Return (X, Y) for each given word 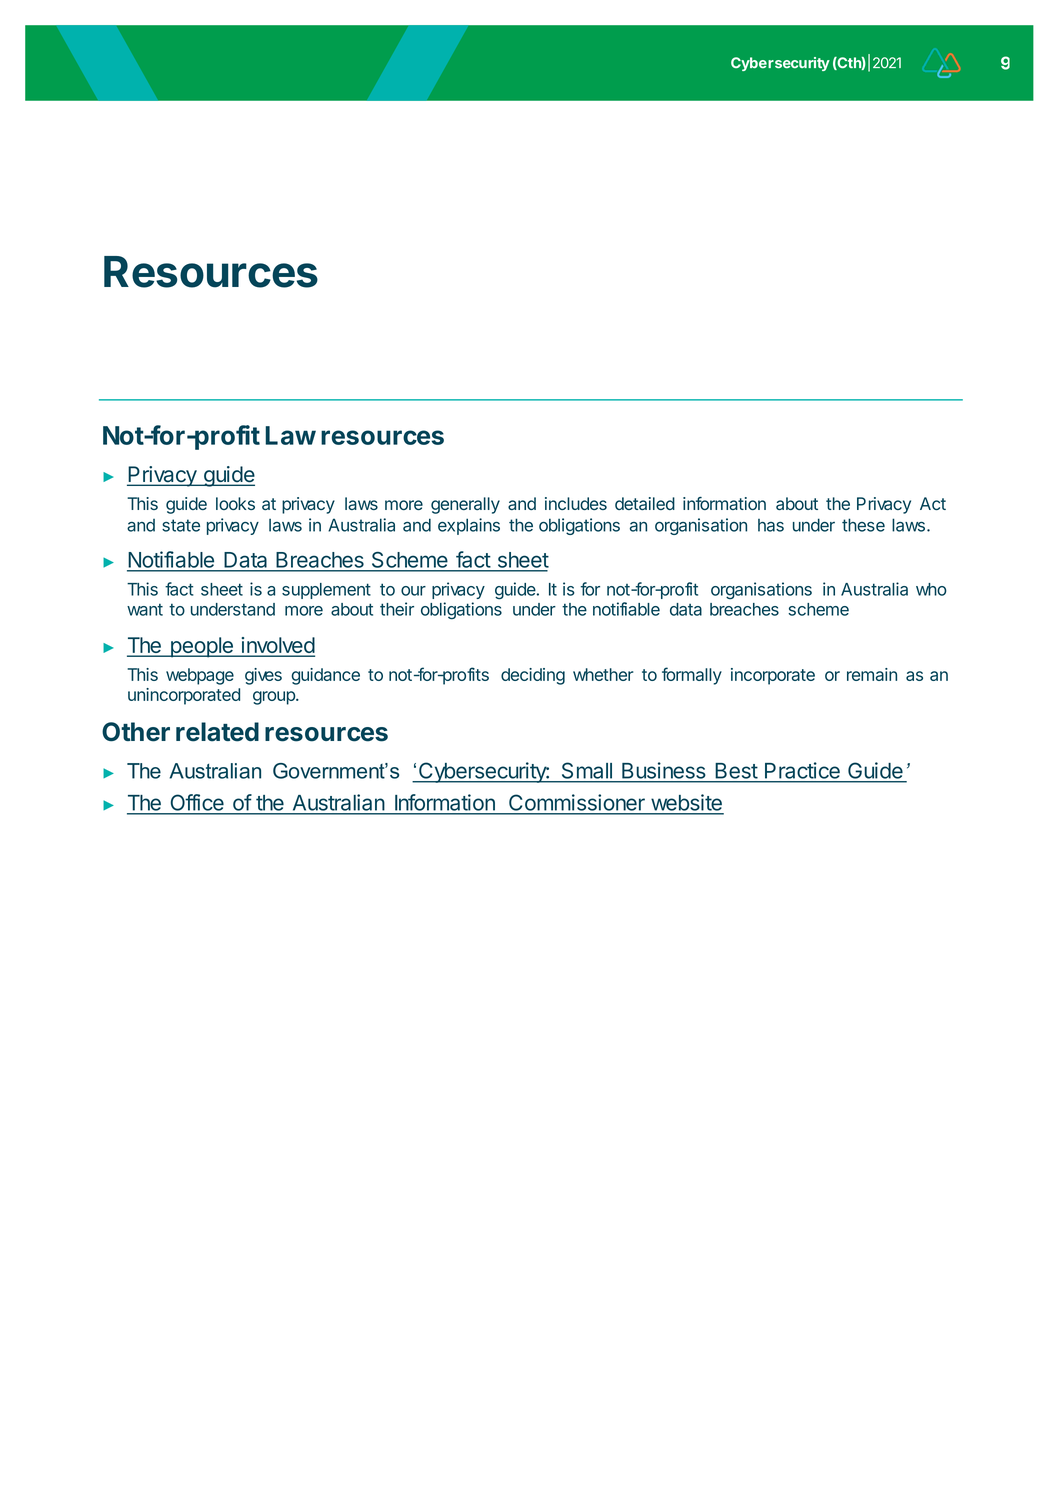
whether (603, 674)
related (217, 732)
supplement (326, 591)
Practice (802, 770)
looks (235, 503)
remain (872, 674)
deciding (533, 676)
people (201, 647)
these (863, 525)
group (275, 698)
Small (587, 771)
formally (692, 676)
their (397, 609)
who (931, 589)
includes (576, 503)
